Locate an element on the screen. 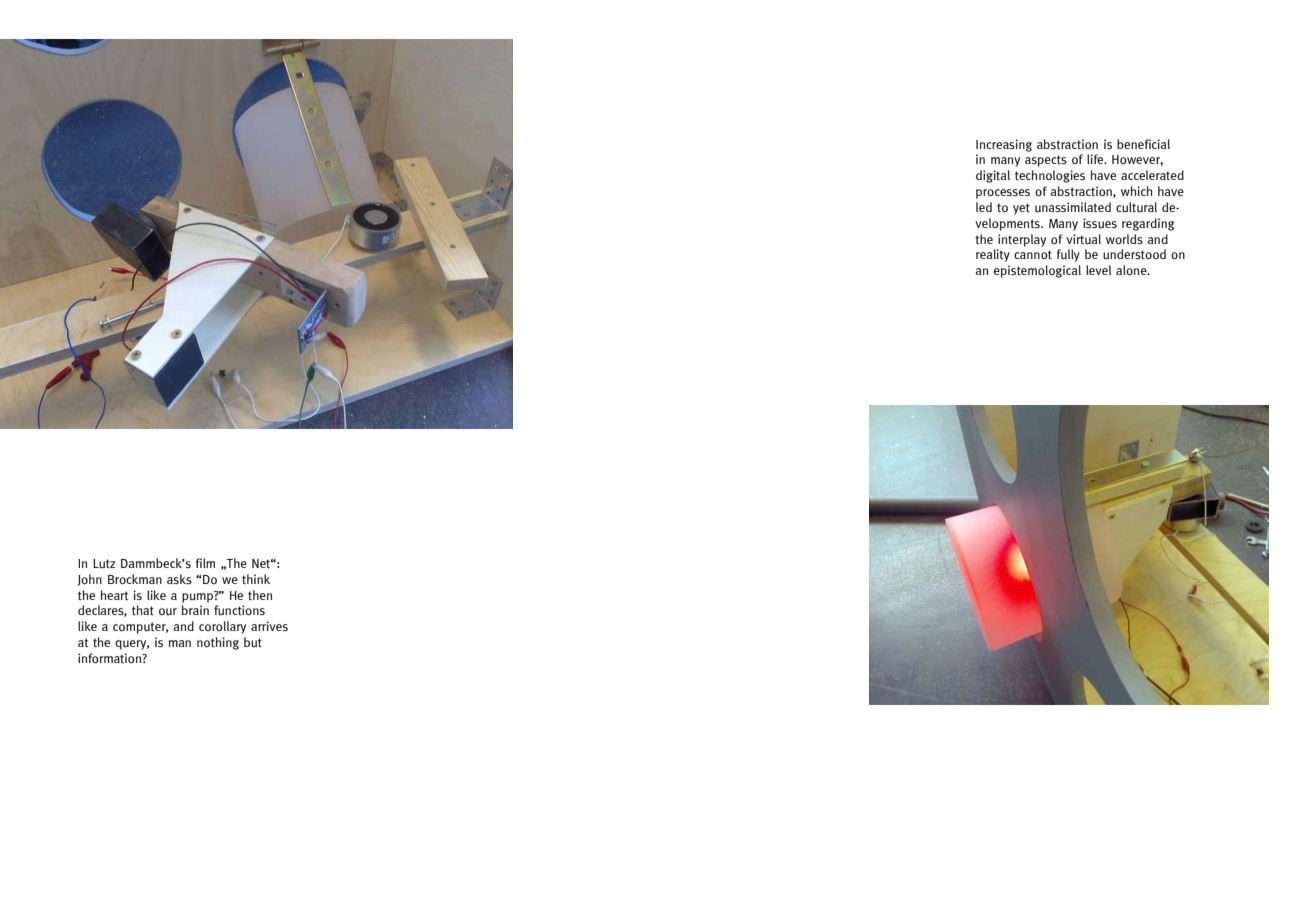  corollary is located at coordinates (222, 627).
